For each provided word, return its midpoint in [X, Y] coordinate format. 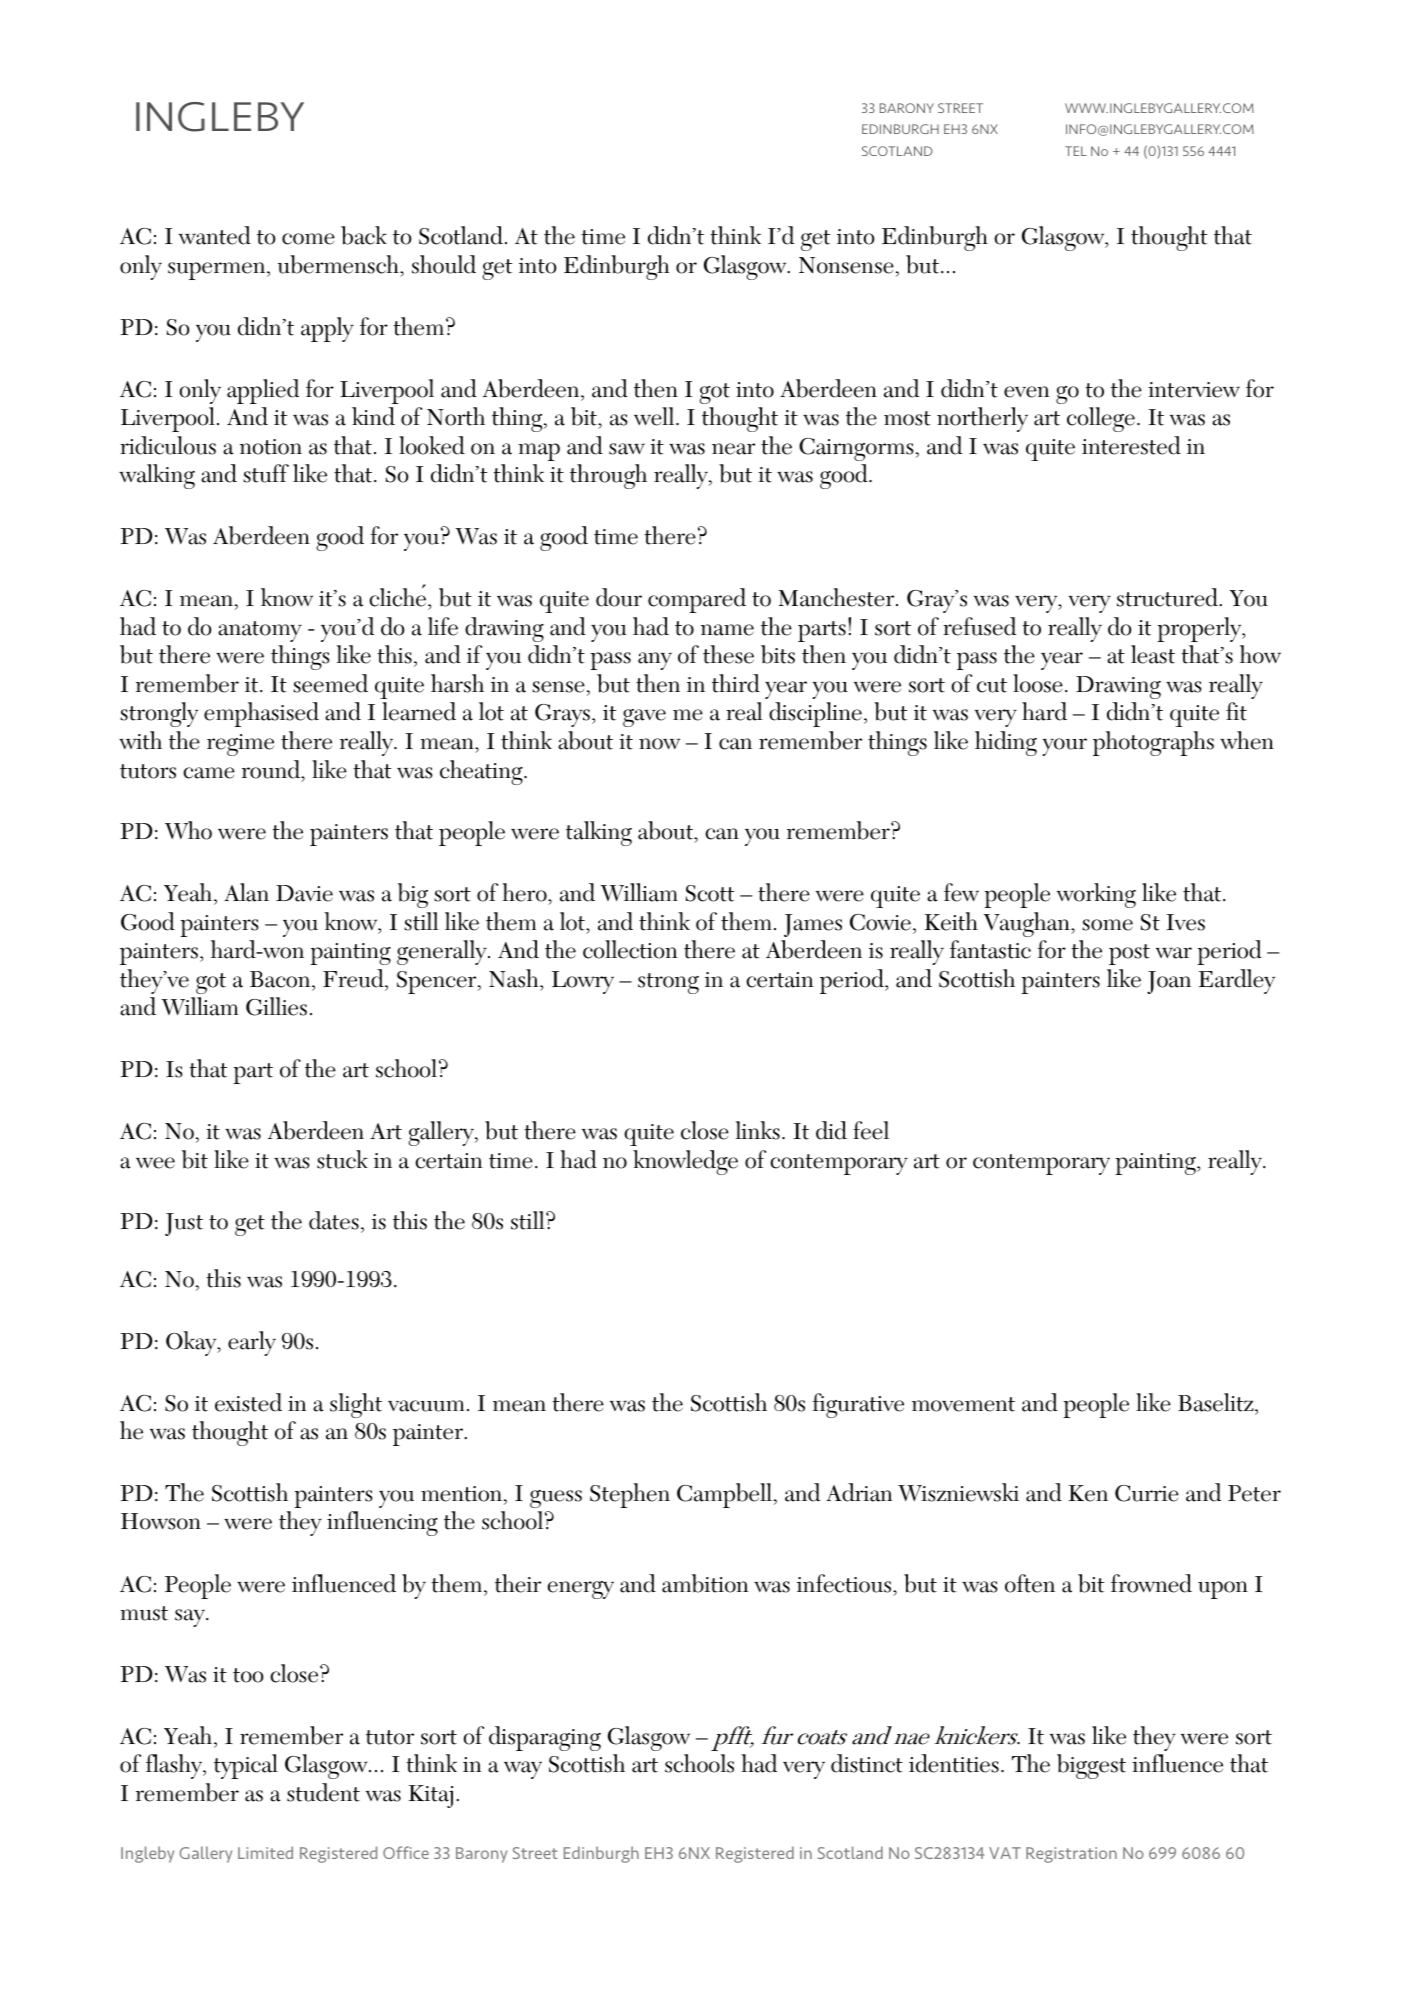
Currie [1147, 1493]
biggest [1091, 1766]
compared [697, 600]
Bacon [281, 979]
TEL [1076, 151]
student [323, 1792]
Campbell [726, 1495]
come [308, 239]
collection [630, 949]
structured [1168, 597]
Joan [1169, 982]
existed [248, 1402]
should [444, 264]
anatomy [260, 631]
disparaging [545, 1738]
